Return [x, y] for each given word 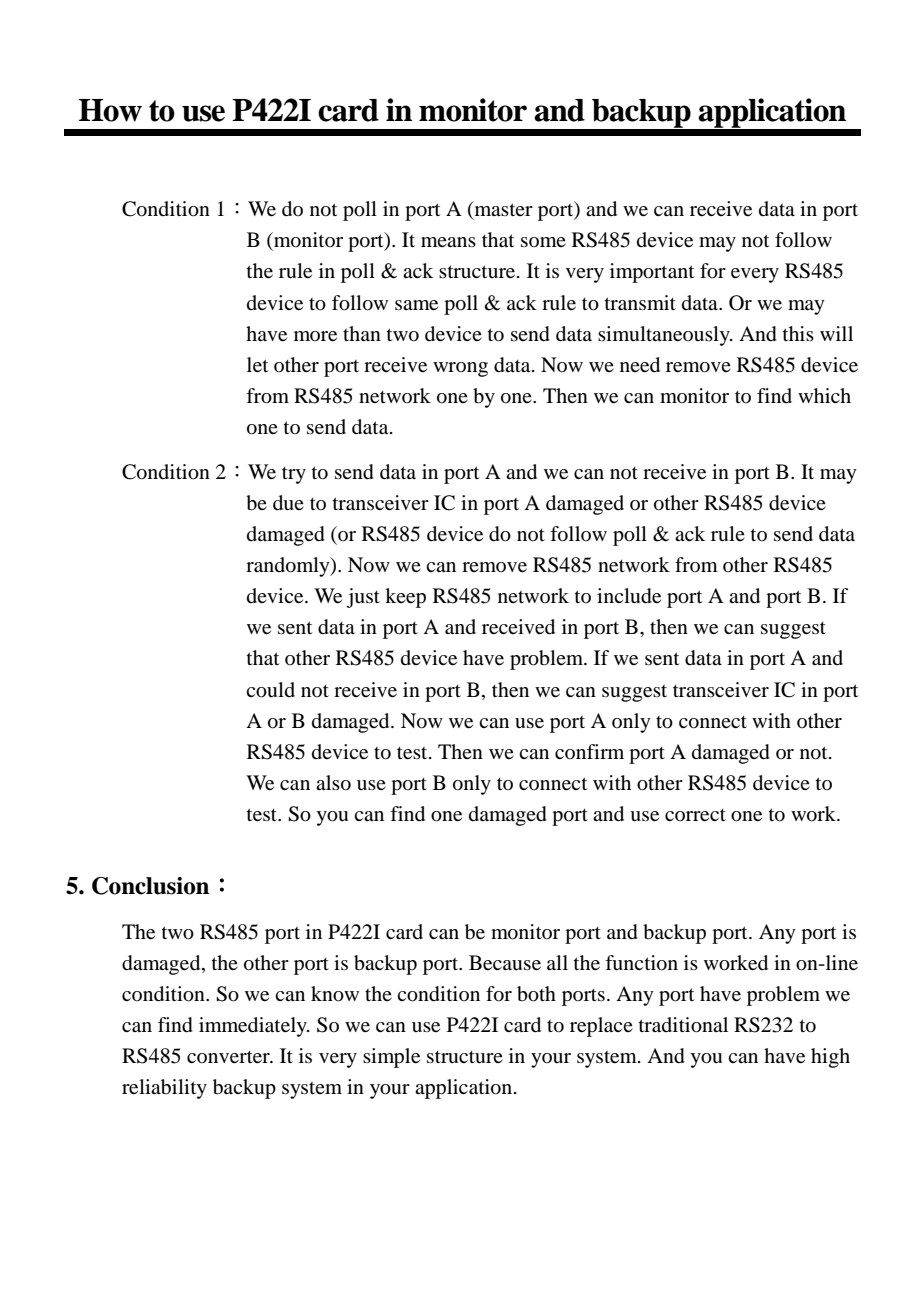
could [270, 690]
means [448, 242]
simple [391, 1058]
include [629, 596]
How [110, 110]
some [543, 242]
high [830, 1058]
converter [229, 1057]
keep [405, 598]
